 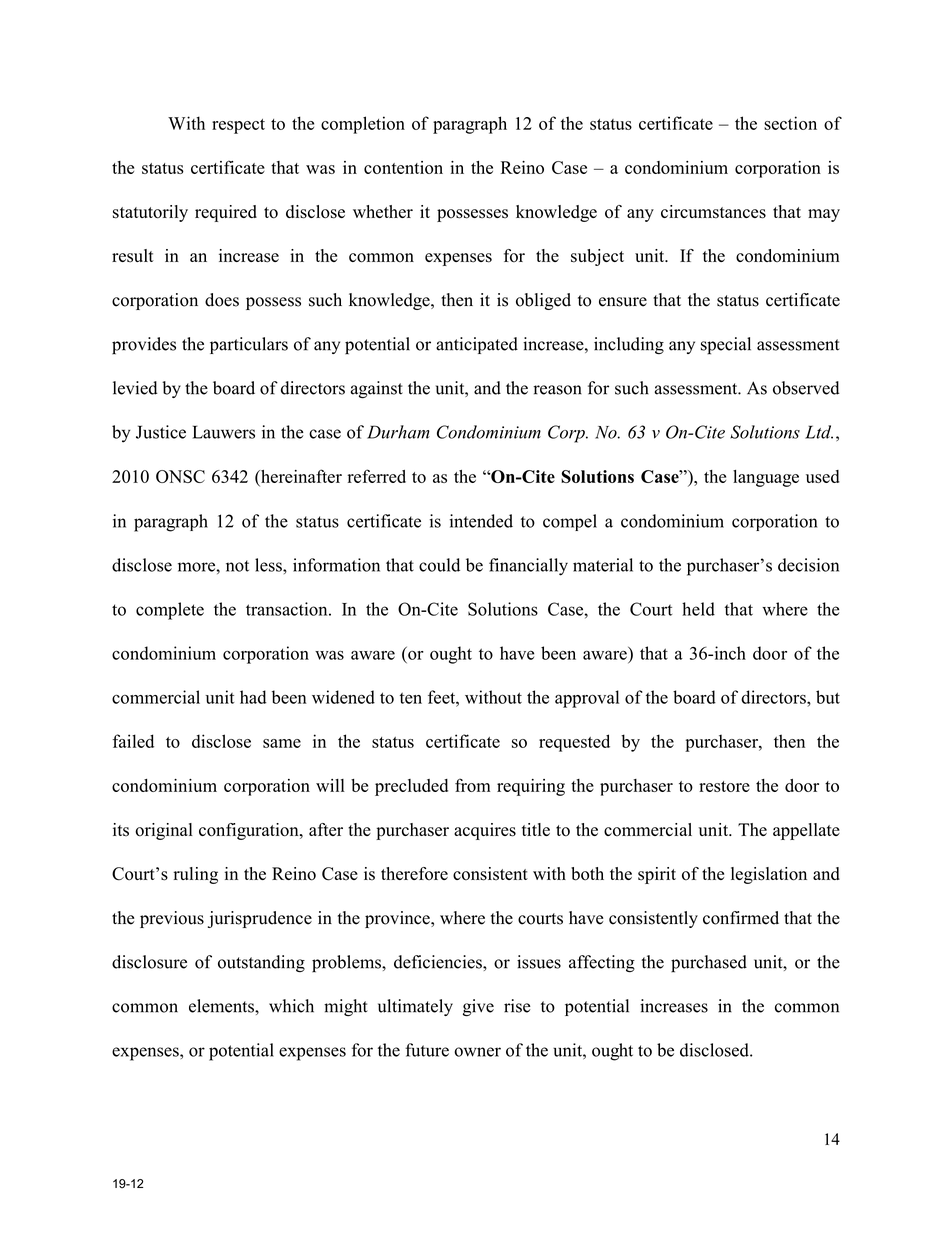 I want to click on anticipated, so click(x=477, y=345).
